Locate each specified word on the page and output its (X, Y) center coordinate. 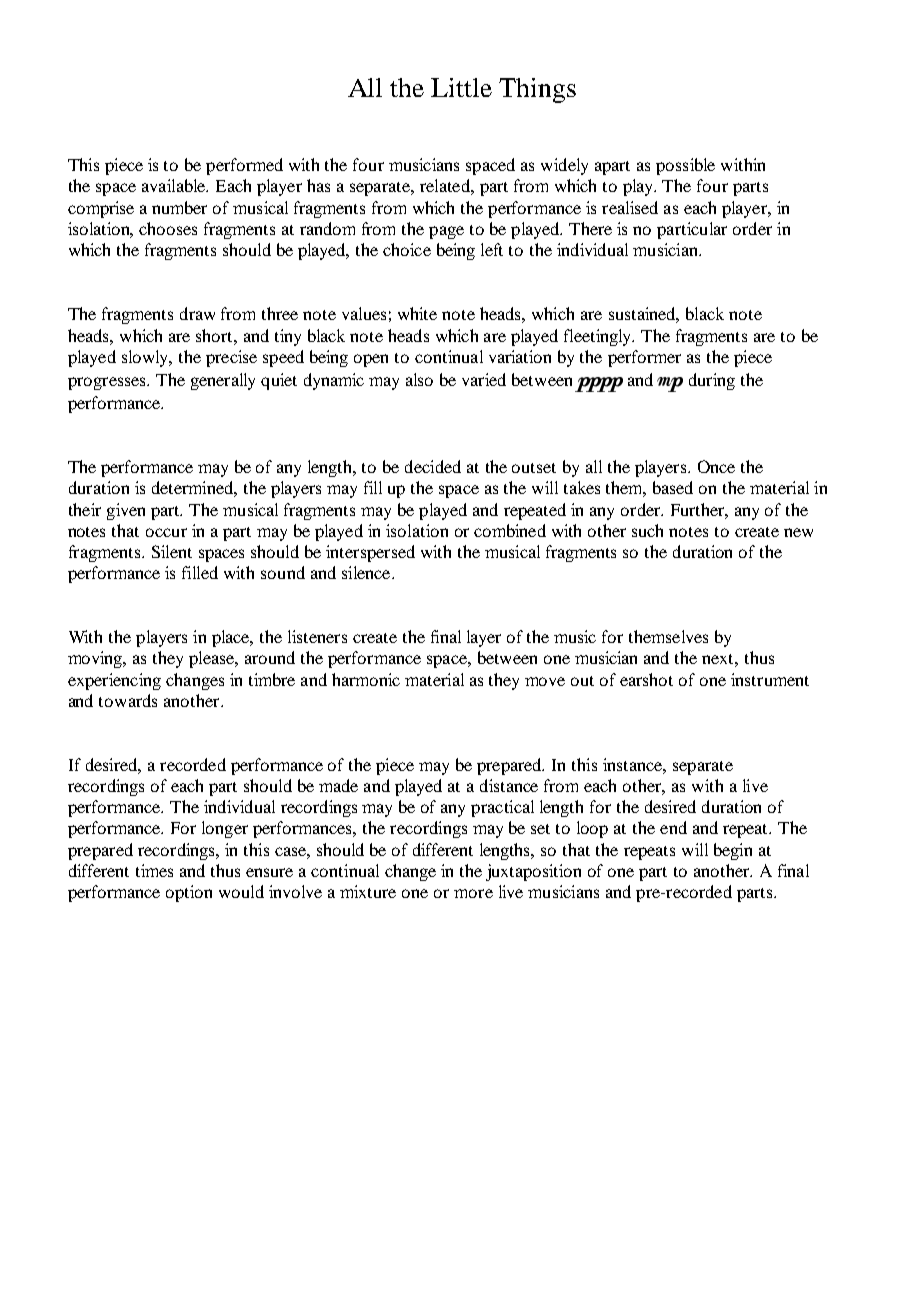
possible (685, 166)
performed (244, 166)
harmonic (366, 679)
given (126, 511)
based (673, 487)
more (473, 893)
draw (197, 313)
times (154, 870)
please (213, 659)
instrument (770, 679)
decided (433, 466)
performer (644, 358)
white (417, 313)
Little (461, 87)
